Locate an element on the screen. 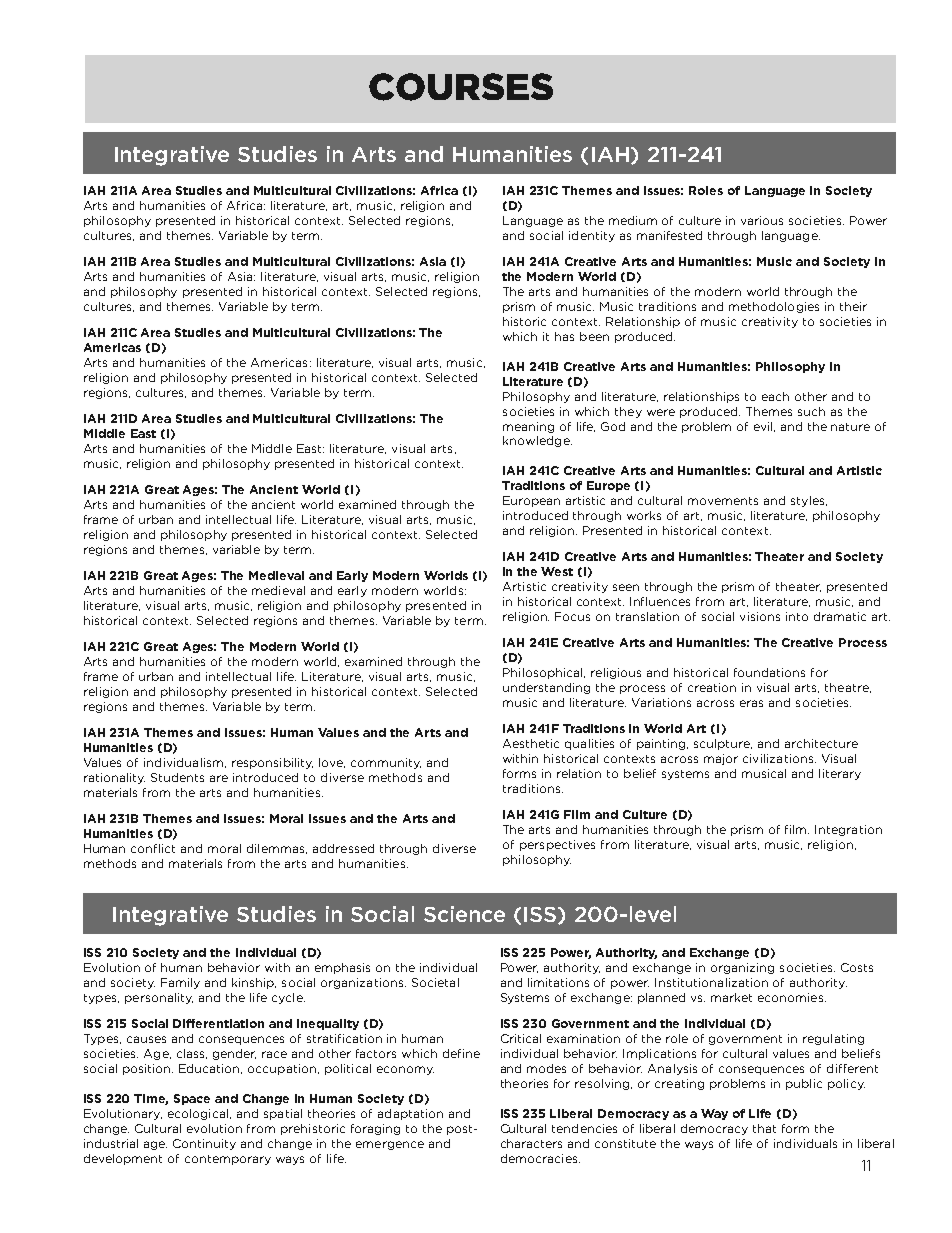 This screenshot has width=952, height=1233. Integration is located at coordinates (848, 830).
